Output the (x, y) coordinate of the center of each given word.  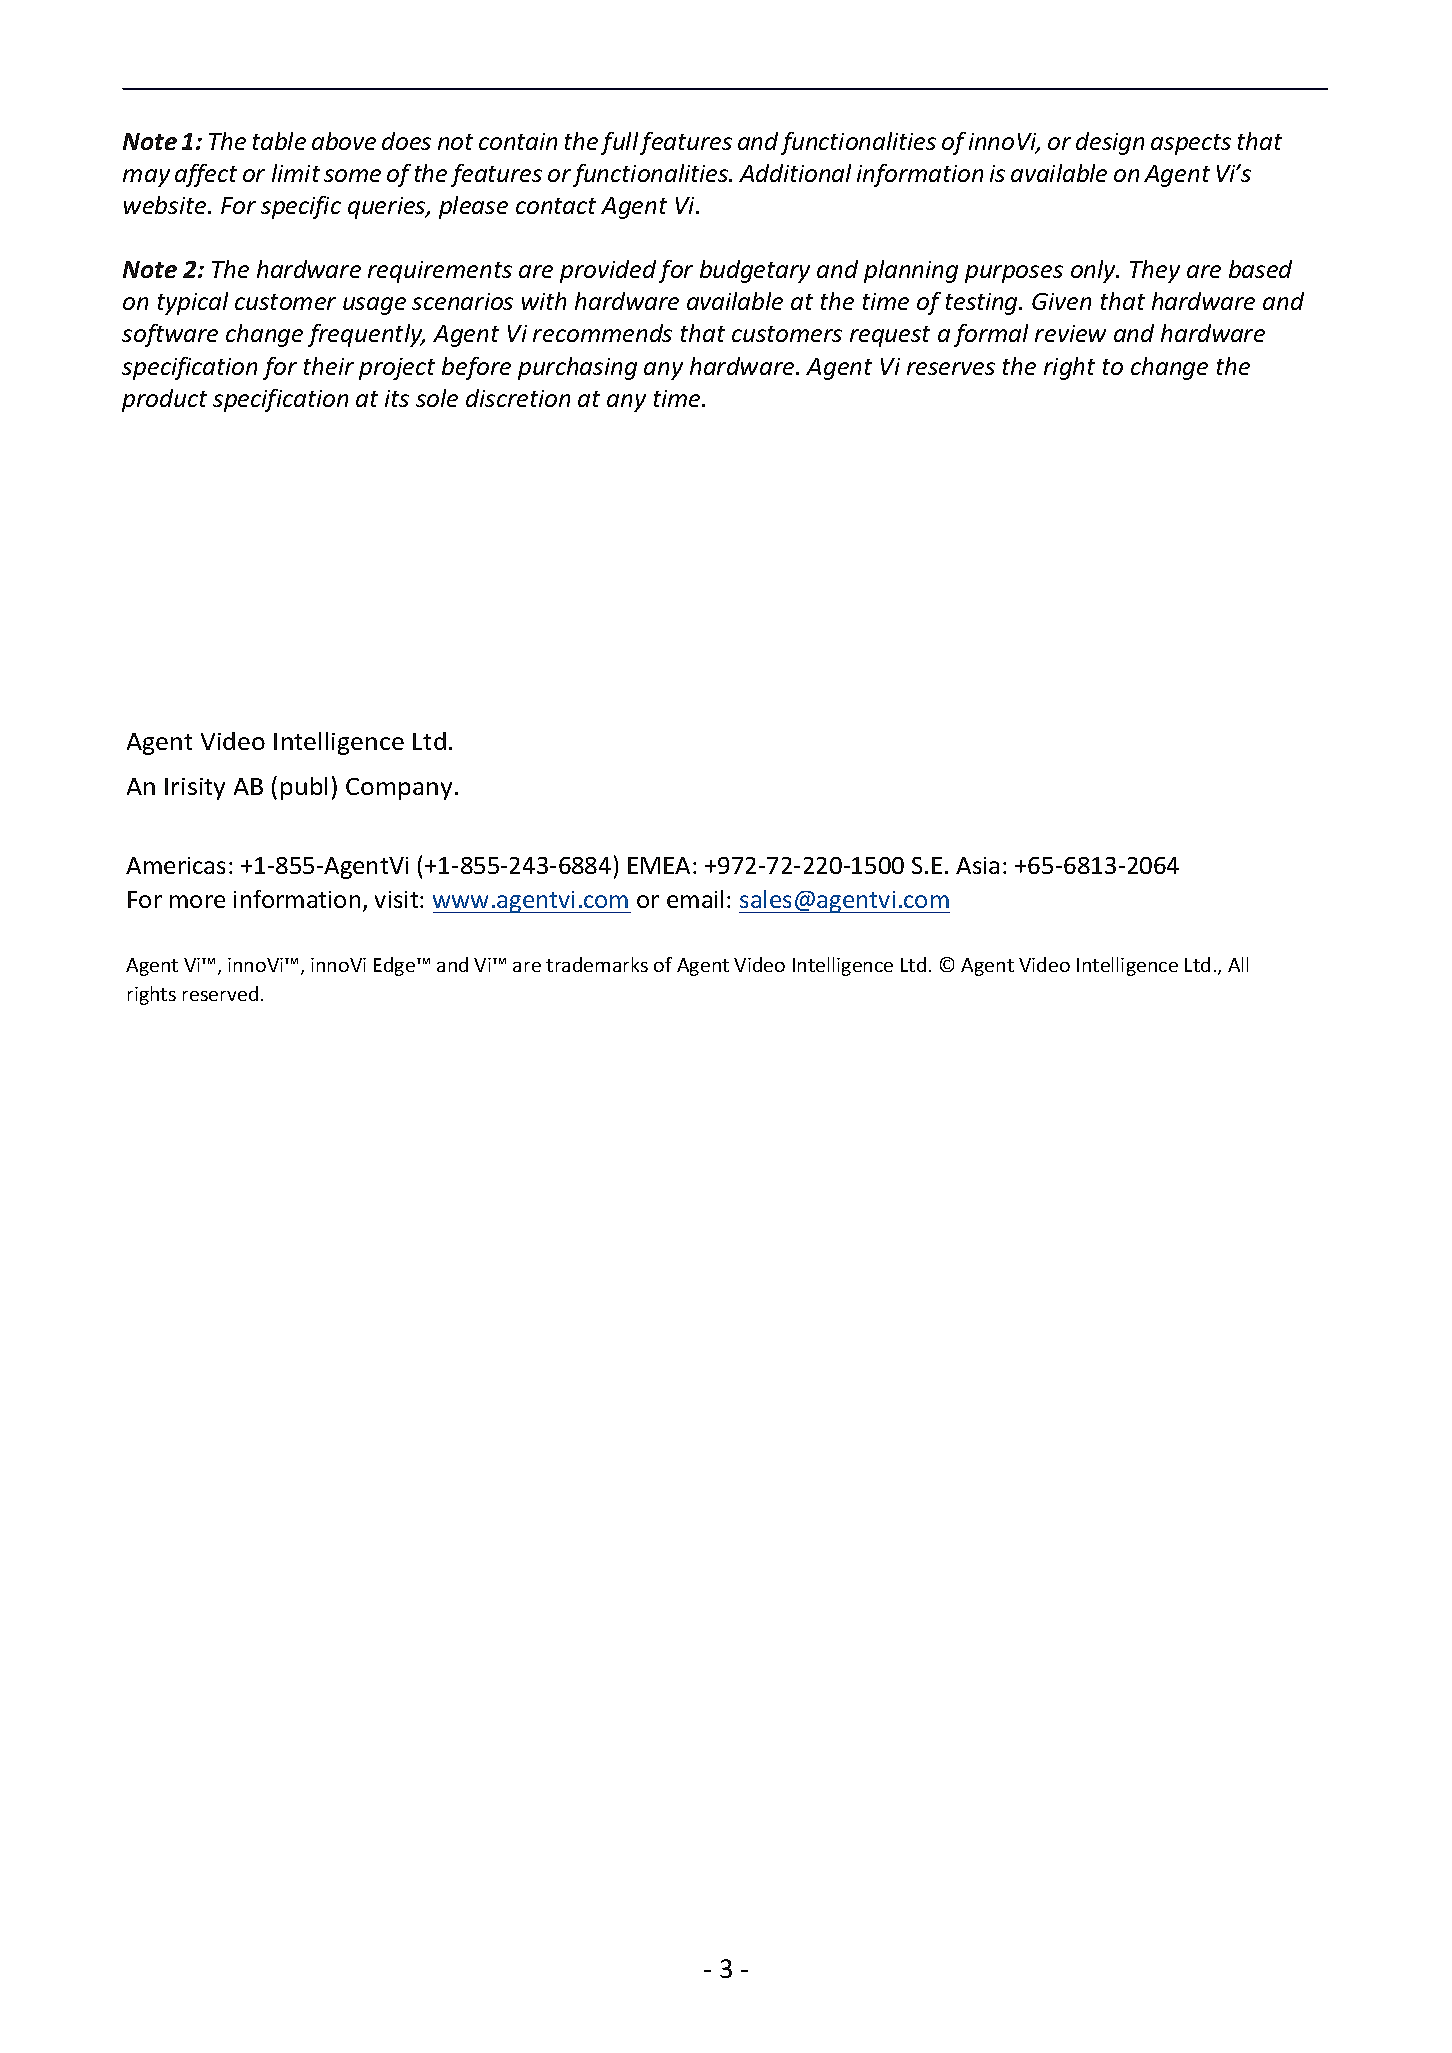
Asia (977, 865)
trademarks (597, 964)
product (164, 400)
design (1110, 143)
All (1238, 964)
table (279, 141)
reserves (951, 368)
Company (399, 789)
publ (304, 788)
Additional (795, 173)
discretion (518, 398)
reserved (220, 993)
